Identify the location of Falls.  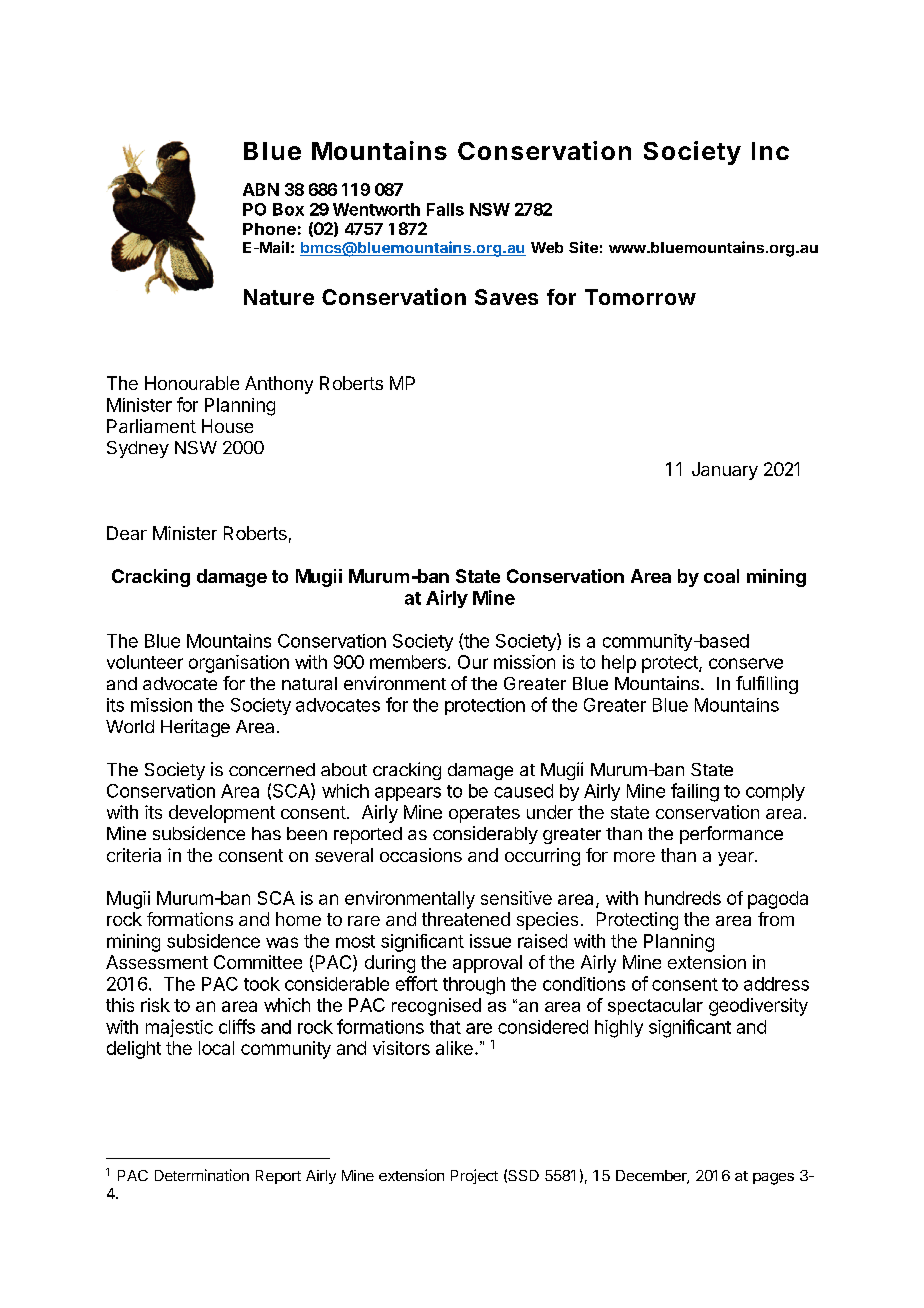
(445, 209).
